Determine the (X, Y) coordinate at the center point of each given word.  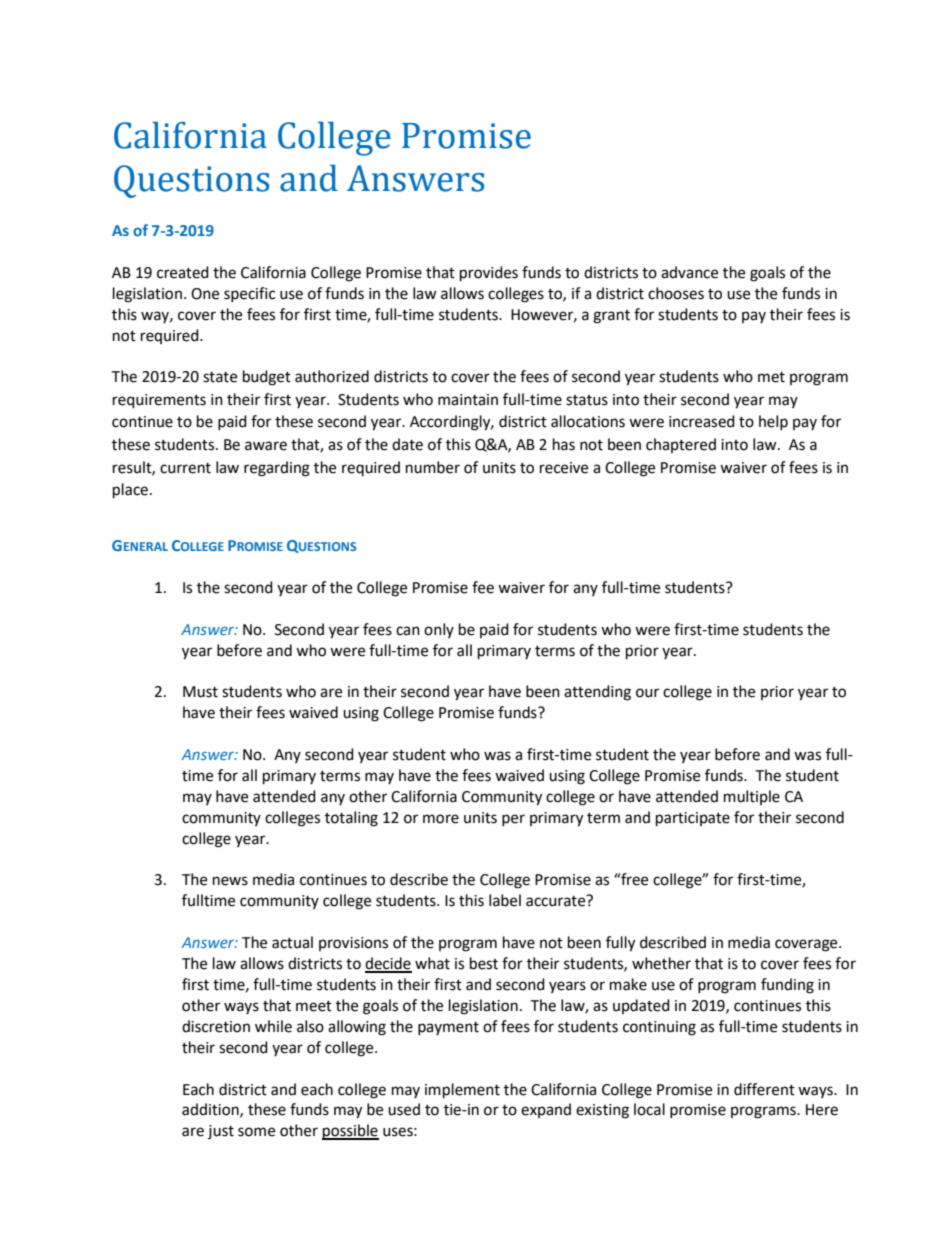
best (484, 963)
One (205, 294)
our (647, 693)
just (221, 1132)
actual (292, 942)
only (439, 630)
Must (200, 692)
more (441, 819)
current (185, 468)
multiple (752, 797)
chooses (676, 293)
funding (787, 986)
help (773, 422)
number (433, 467)
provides (489, 274)
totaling (351, 819)
